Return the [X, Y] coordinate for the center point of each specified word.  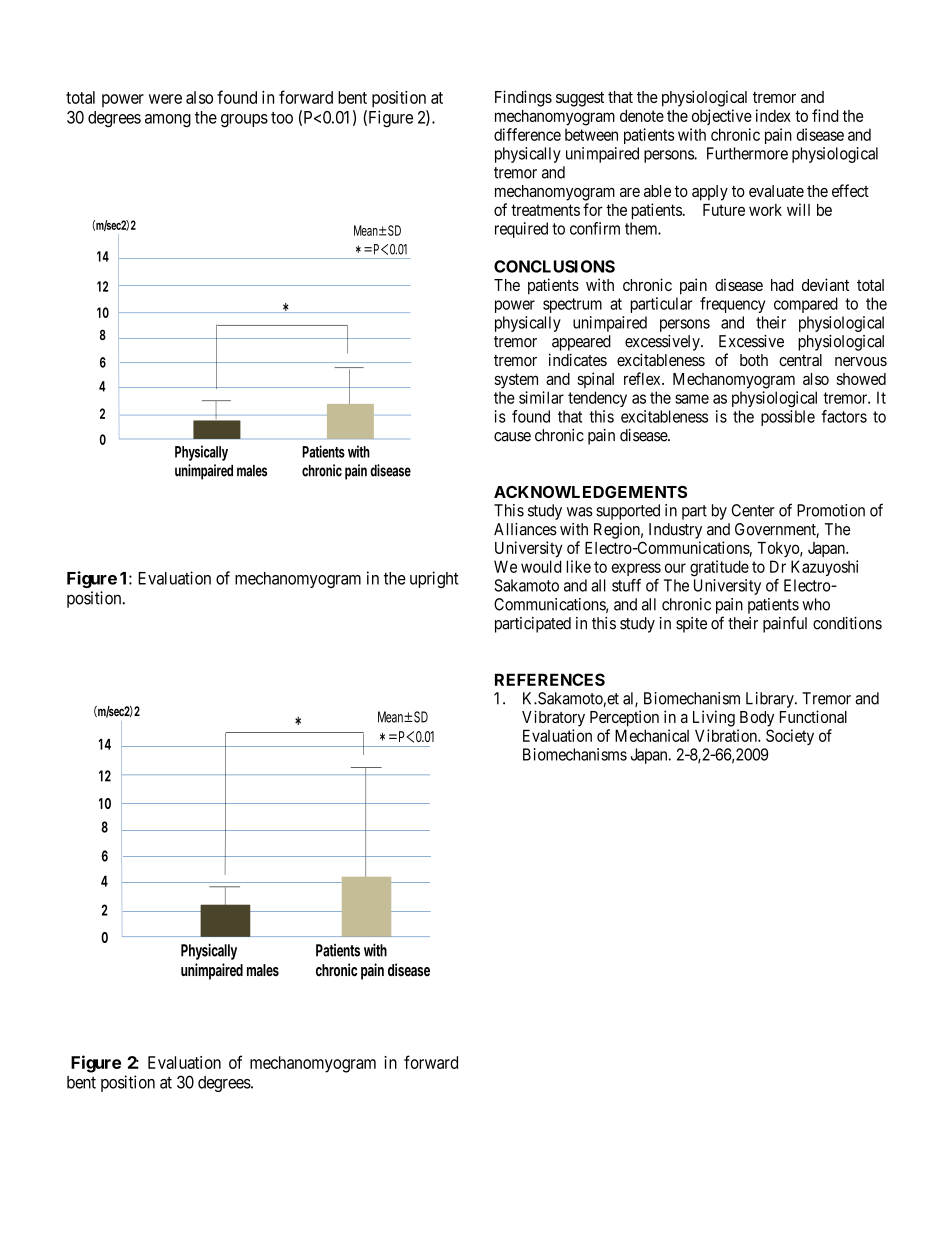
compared [806, 305]
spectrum [572, 305]
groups [244, 121]
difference [527, 134]
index [773, 115]
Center [753, 510]
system [516, 381]
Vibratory [553, 718]
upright [434, 579]
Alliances [525, 529]
